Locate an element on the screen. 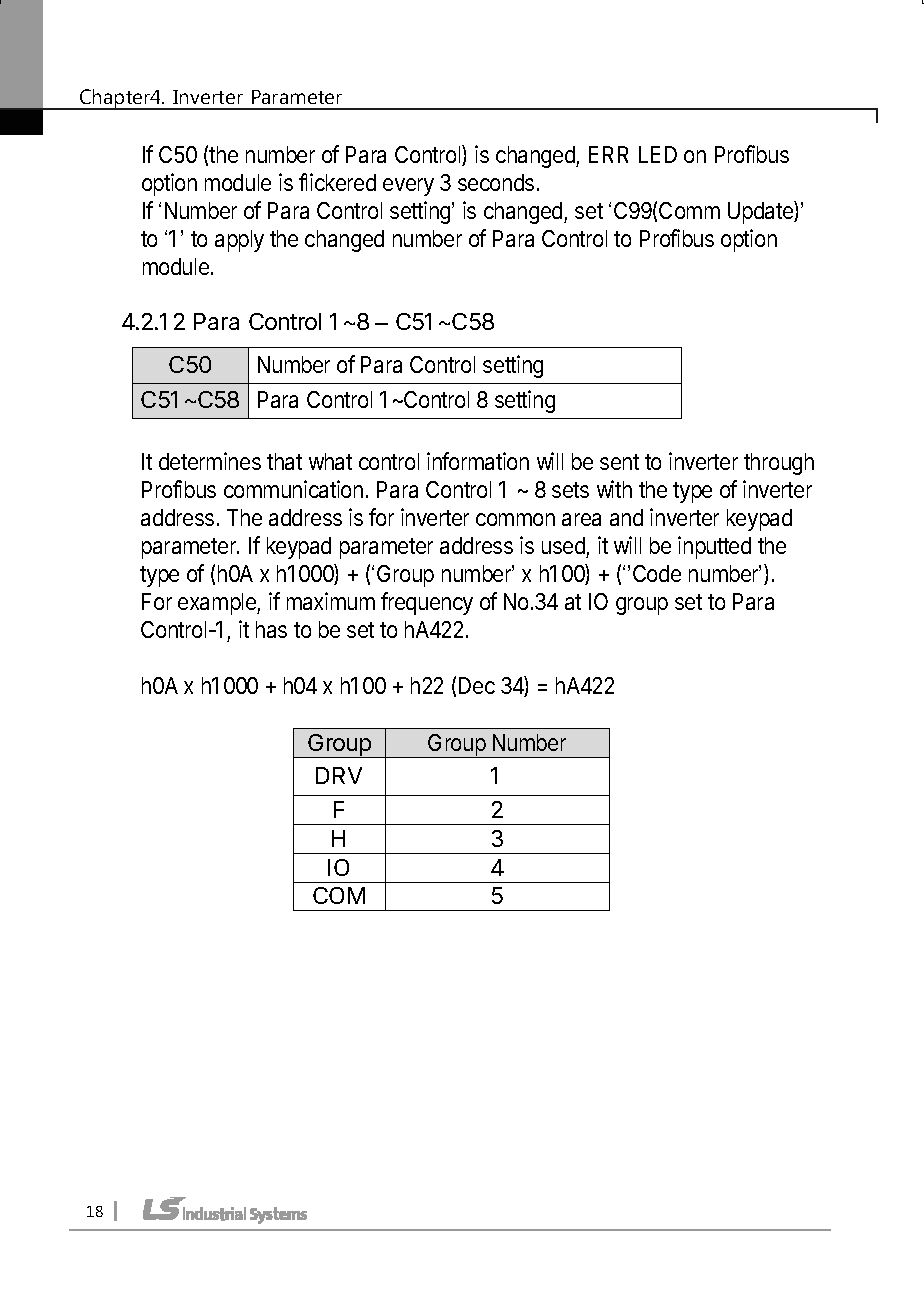  seconds is located at coordinates (496, 182).
